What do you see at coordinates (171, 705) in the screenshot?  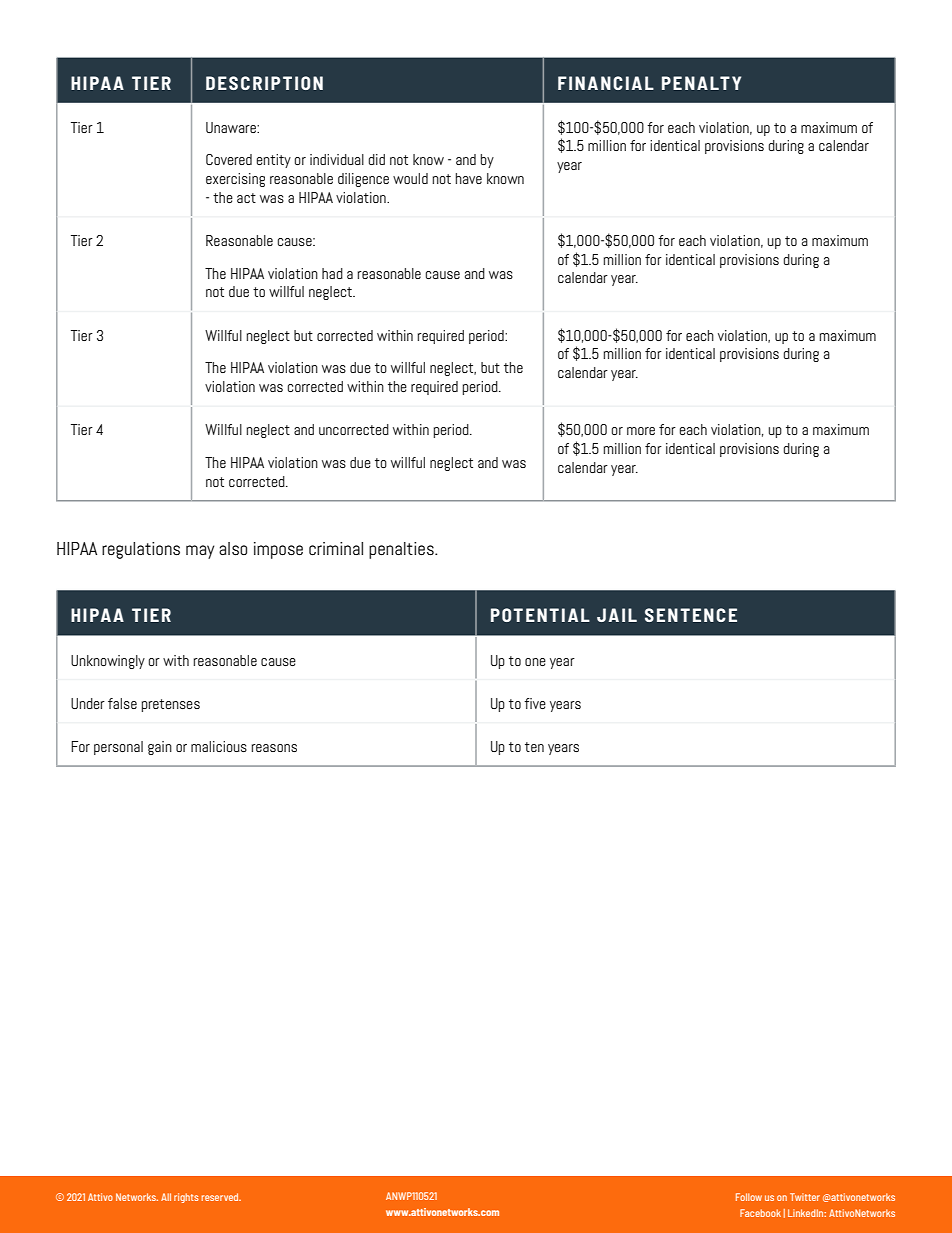 I see `pretenses` at bounding box center [171, 705].
